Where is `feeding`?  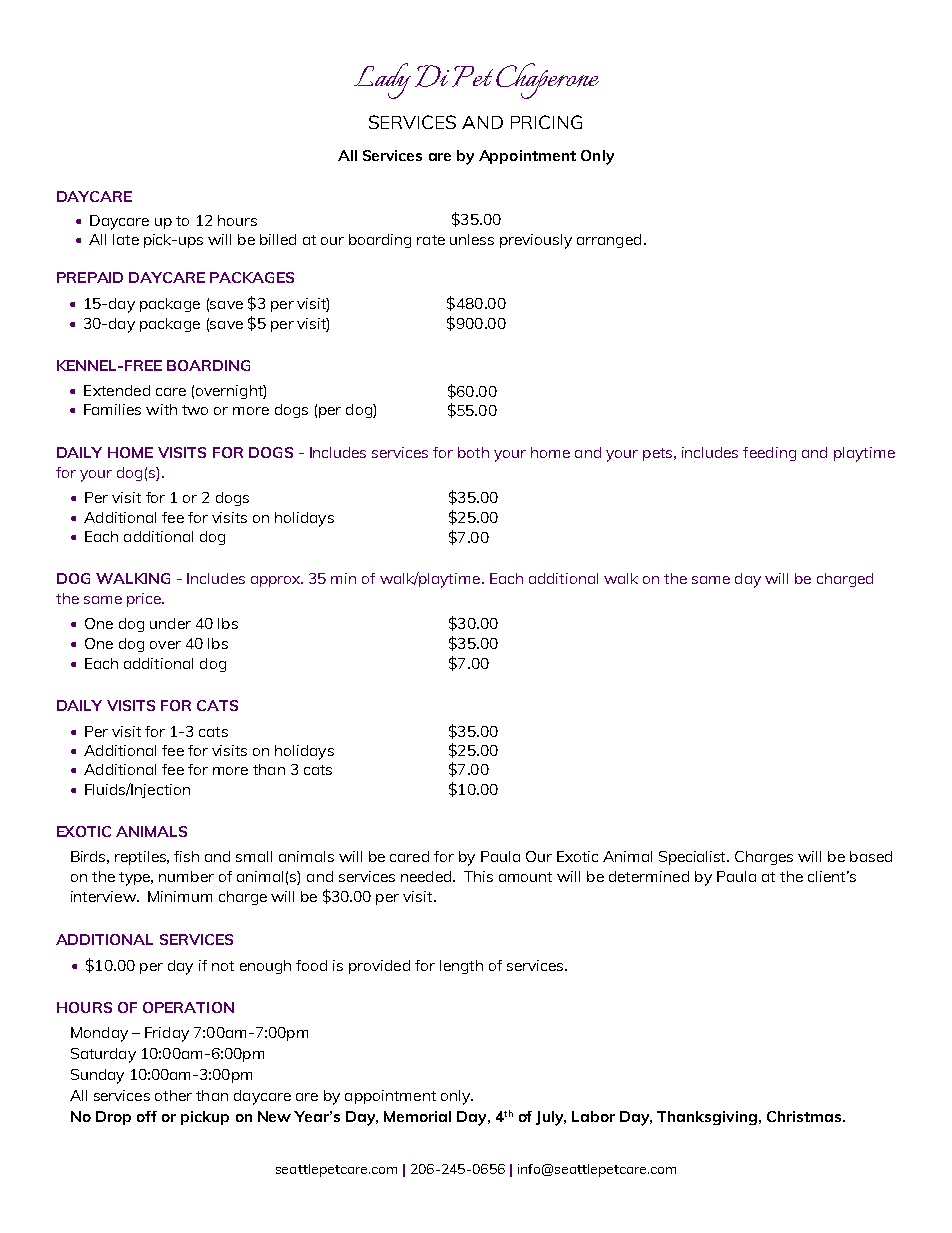
feeding is located at coordinates (769, 454).
